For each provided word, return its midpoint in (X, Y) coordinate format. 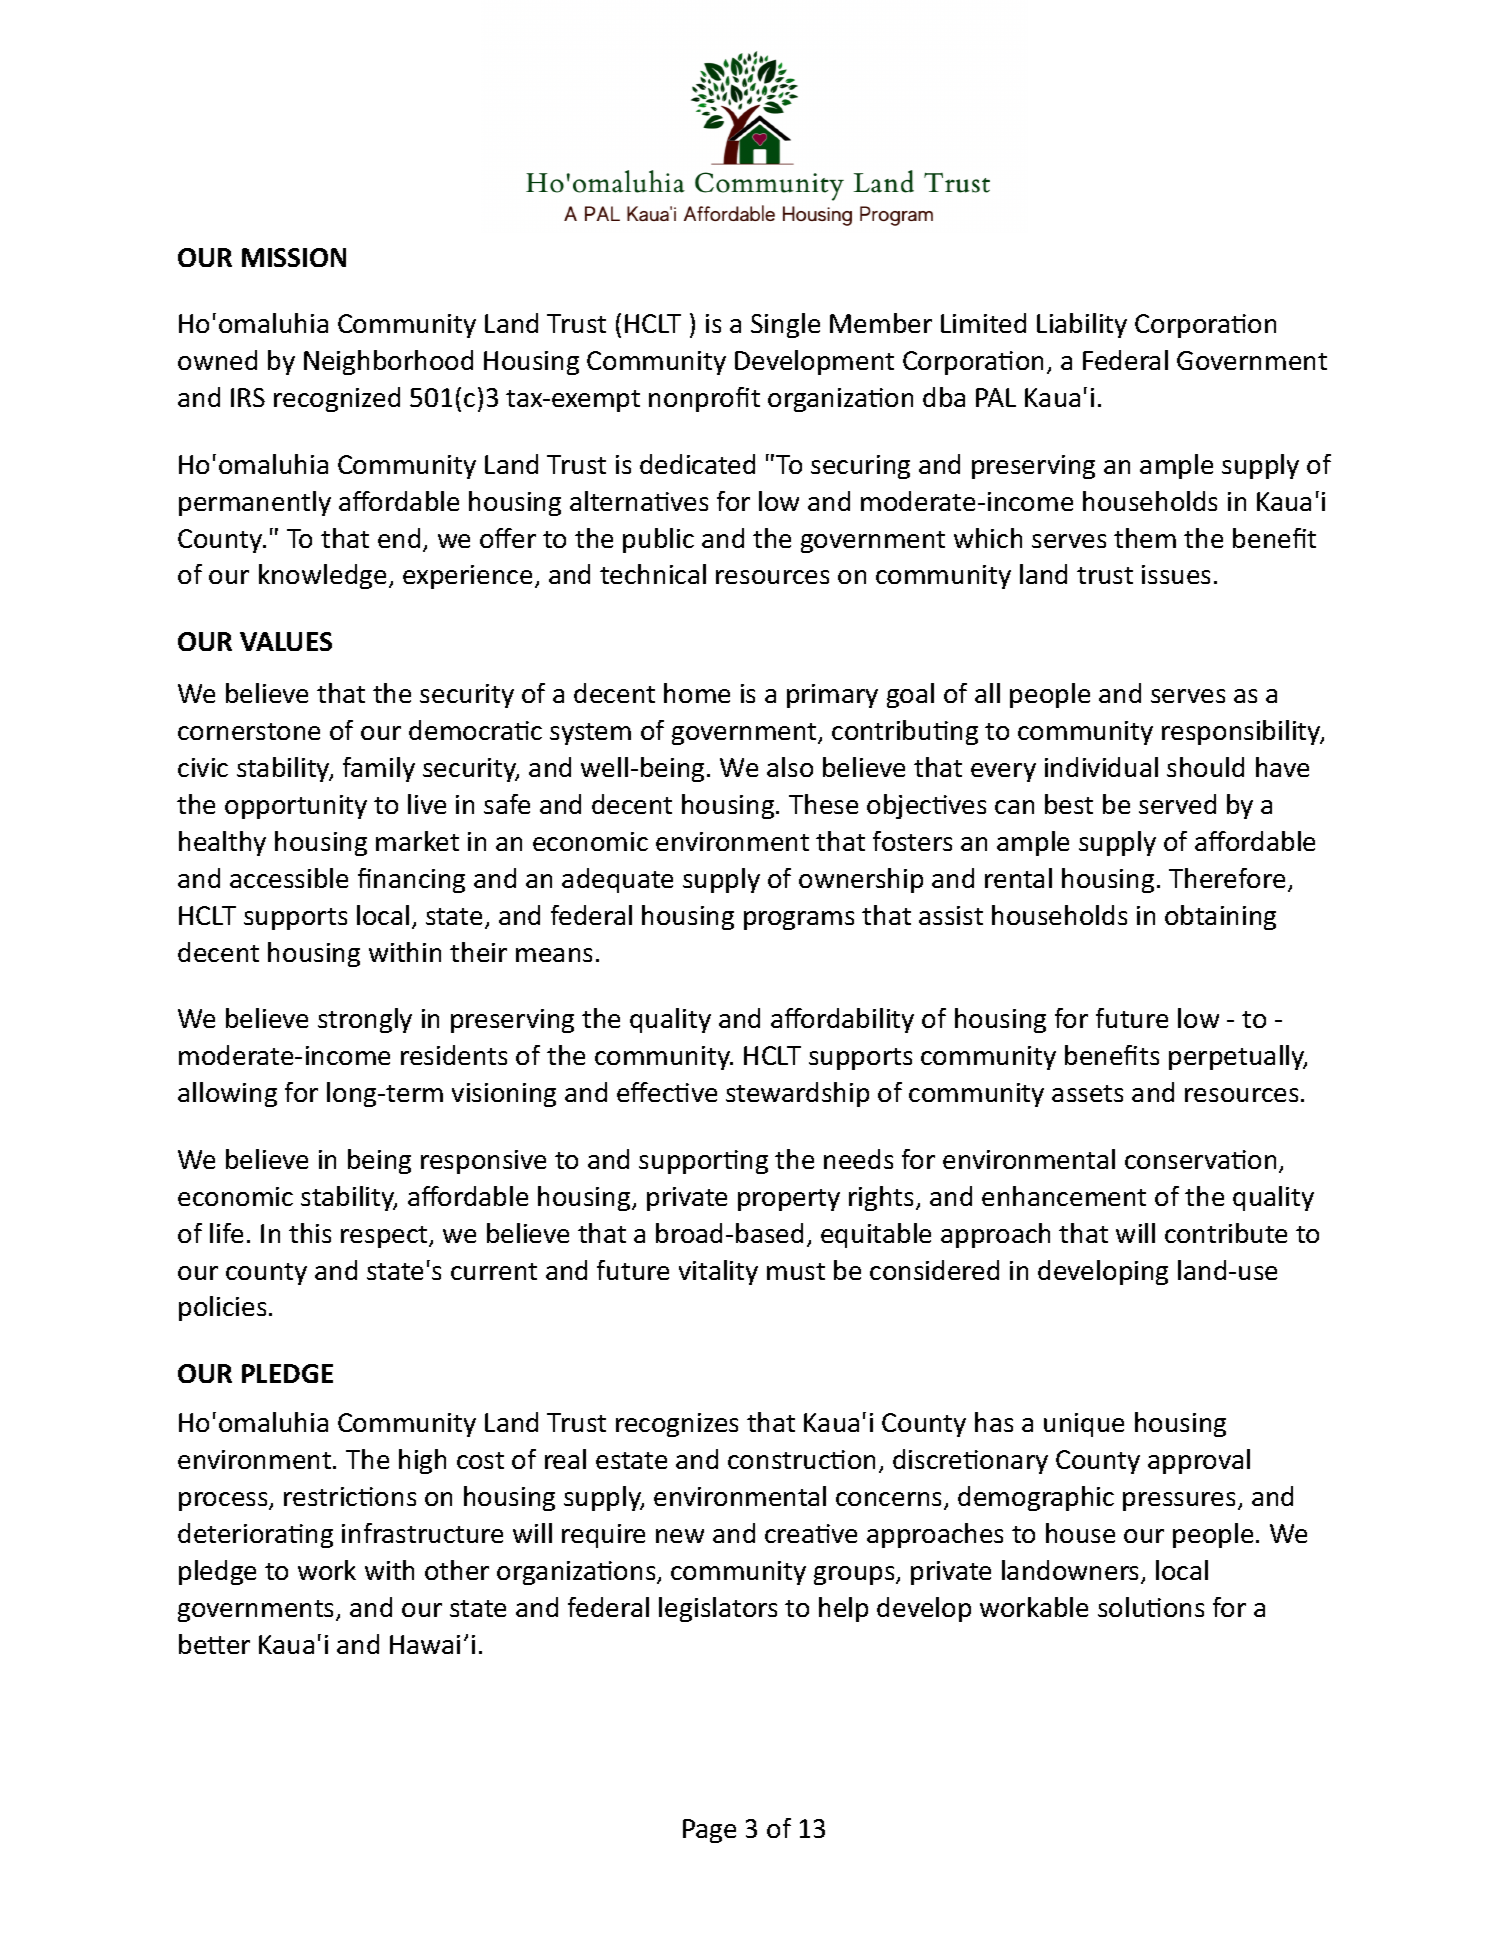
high (422, 1461)
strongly (365, 1020)
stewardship (797, 1094)
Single (785, 325)
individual (1101, 767)
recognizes (677, 1425)
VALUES (286, 641)
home (697, 693)
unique (1084, 1425)
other (457, 1570)
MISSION (294, 257)
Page (709, 1831)
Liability (1082, 325)
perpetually (1238, 1057)
